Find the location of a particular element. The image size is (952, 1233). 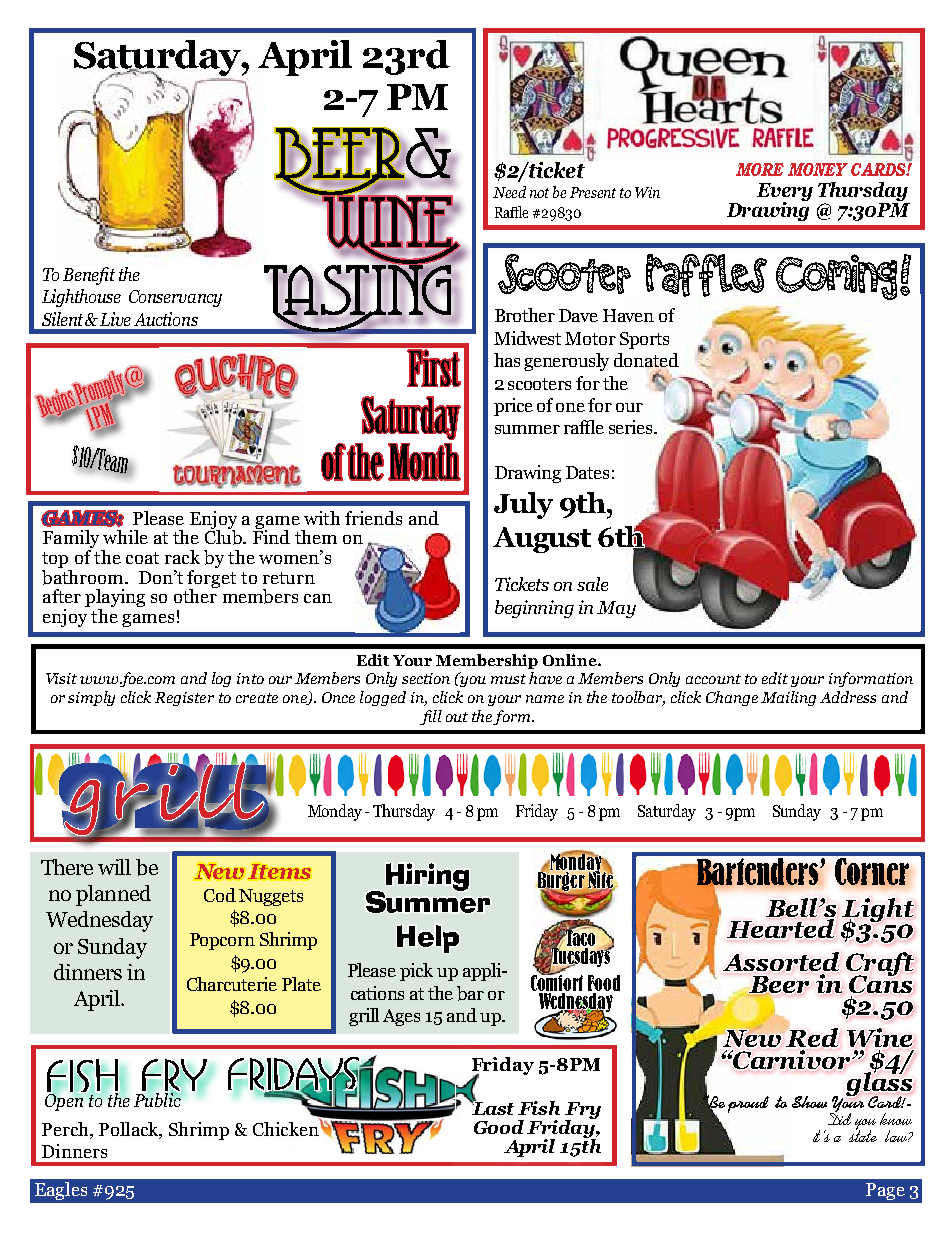

Benefit is located at coordinates (89, 276).
